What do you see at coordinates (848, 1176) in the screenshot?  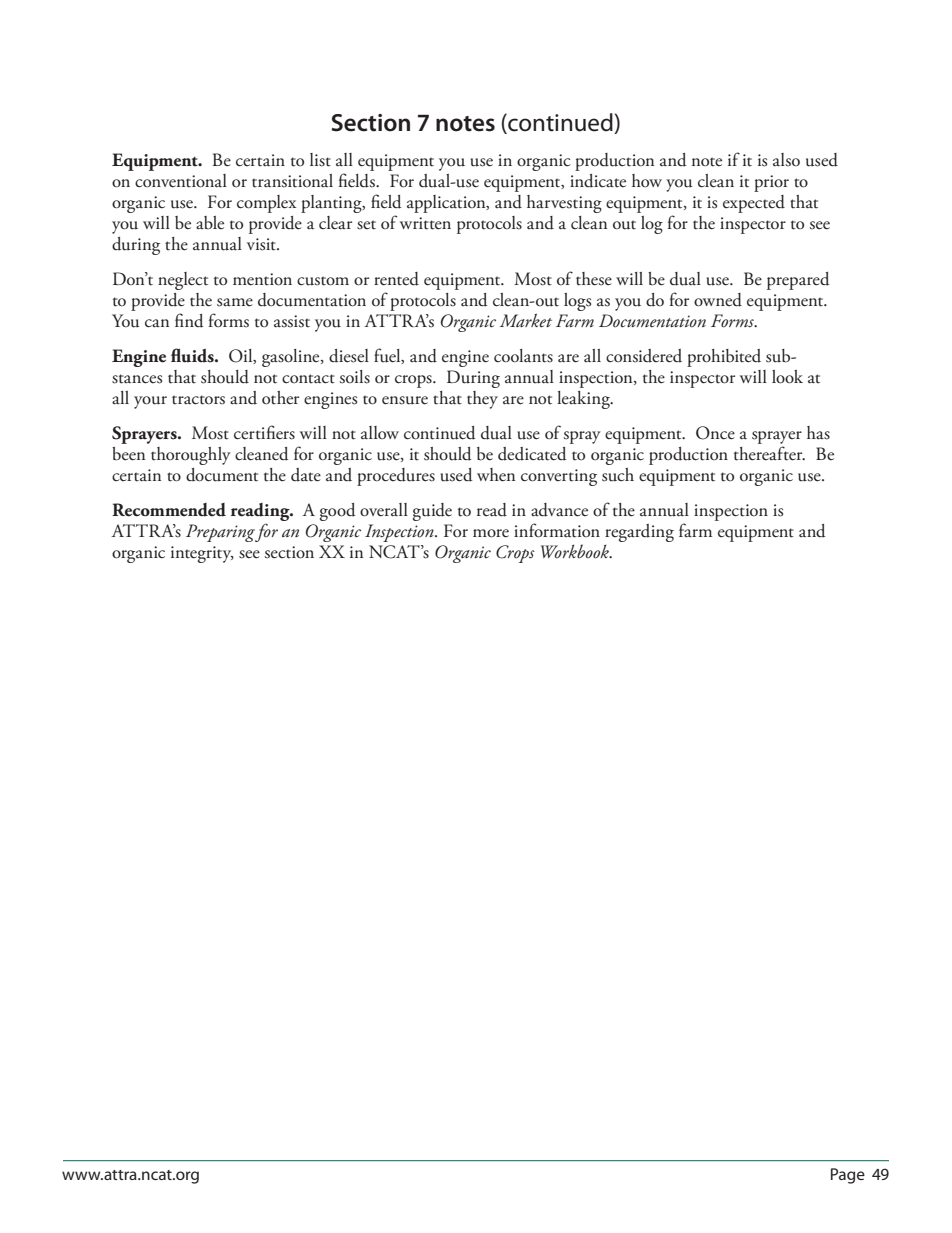 I see `Page` at bounding box center [848, 1176].
